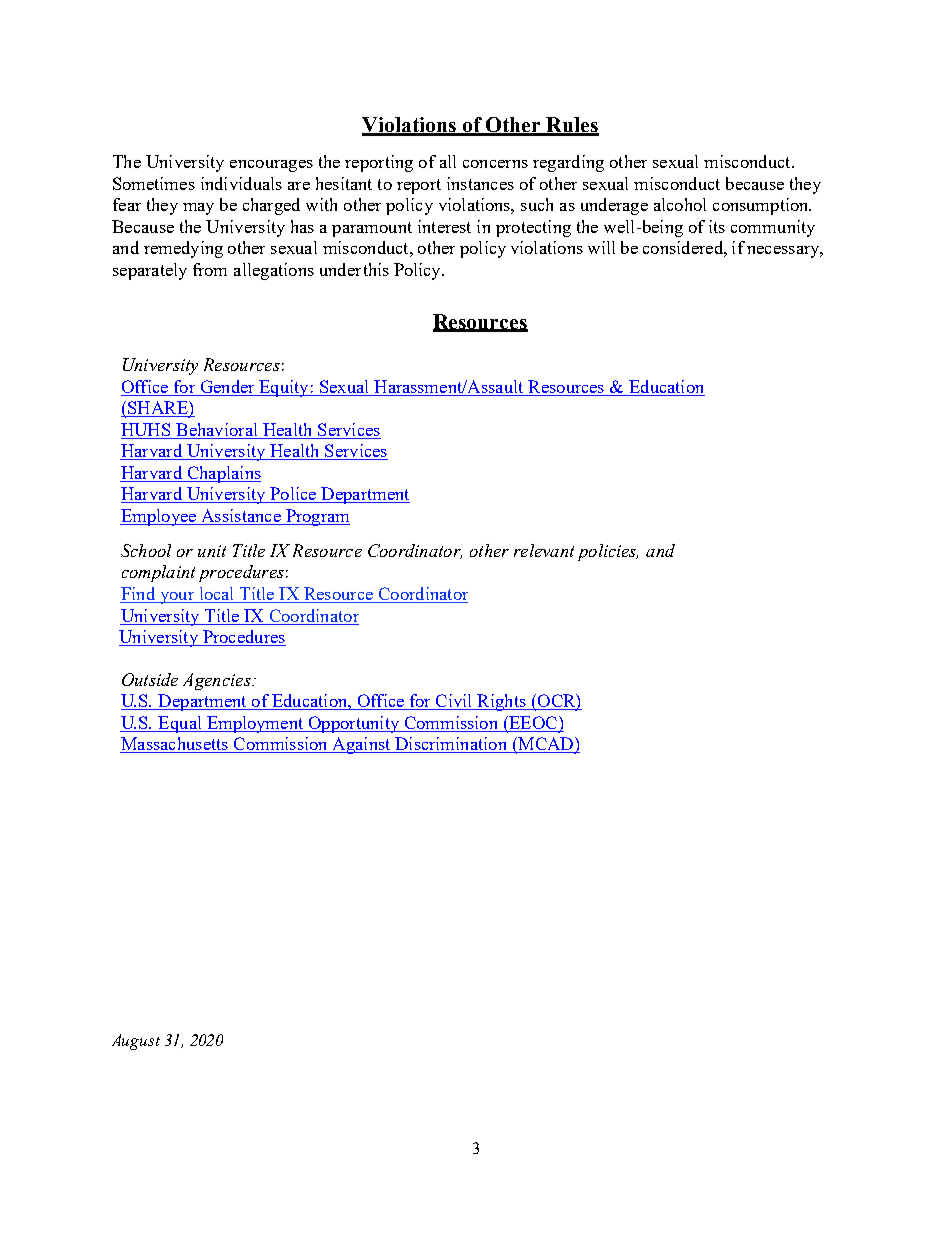 The height and width of the screenshot is (1233, 952). Describe the element at coordinates (546, 745) in the screenshot. I see `MCAD` at that location.
